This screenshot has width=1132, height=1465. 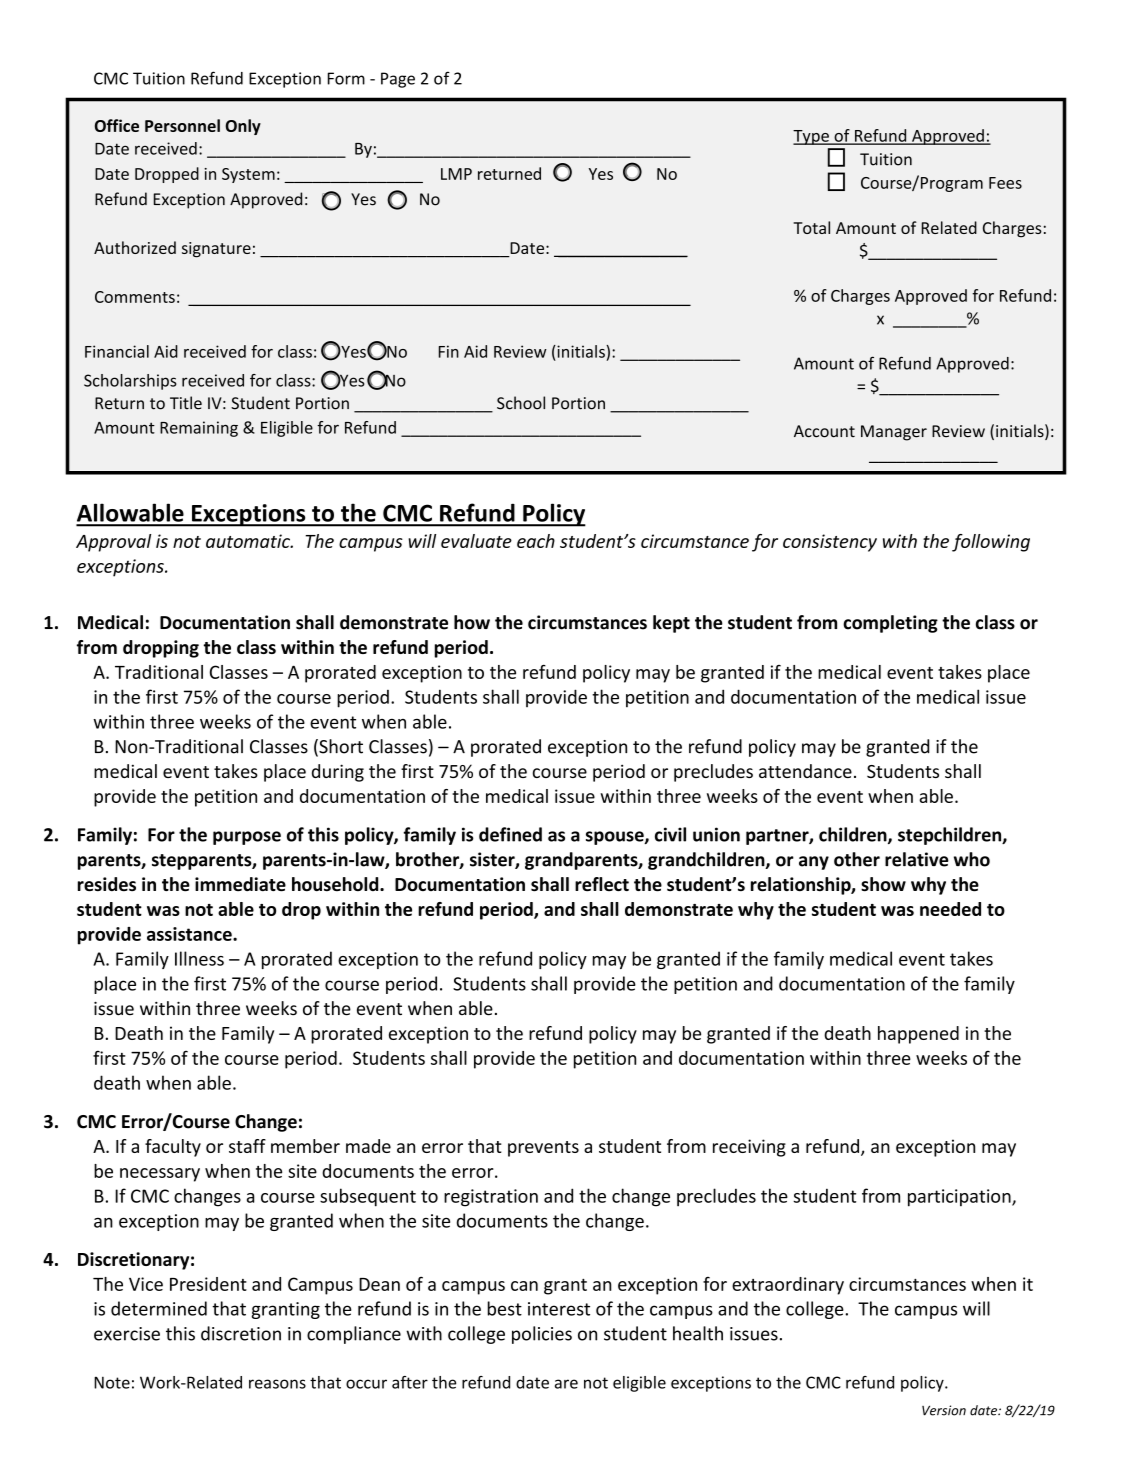 I want to click on LMP, so click(x=456, y=174).
